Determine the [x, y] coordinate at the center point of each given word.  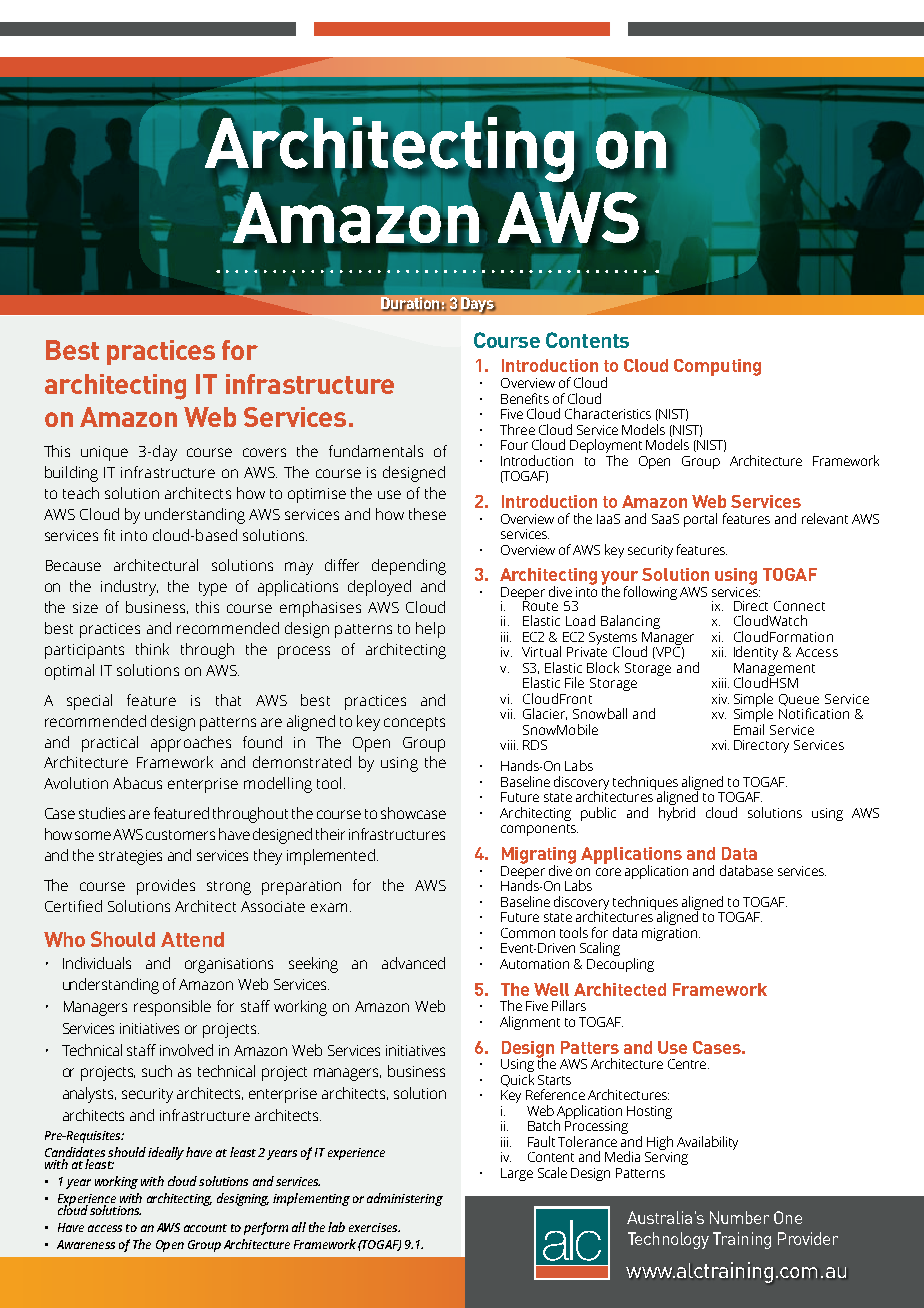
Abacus [137, 783]
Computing [717, 367]
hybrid [677, 814]
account [205, 1228]
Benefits [525, 398]
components [539, 830]
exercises [374, 1227]
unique [104, 453]
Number [739, 1217]
